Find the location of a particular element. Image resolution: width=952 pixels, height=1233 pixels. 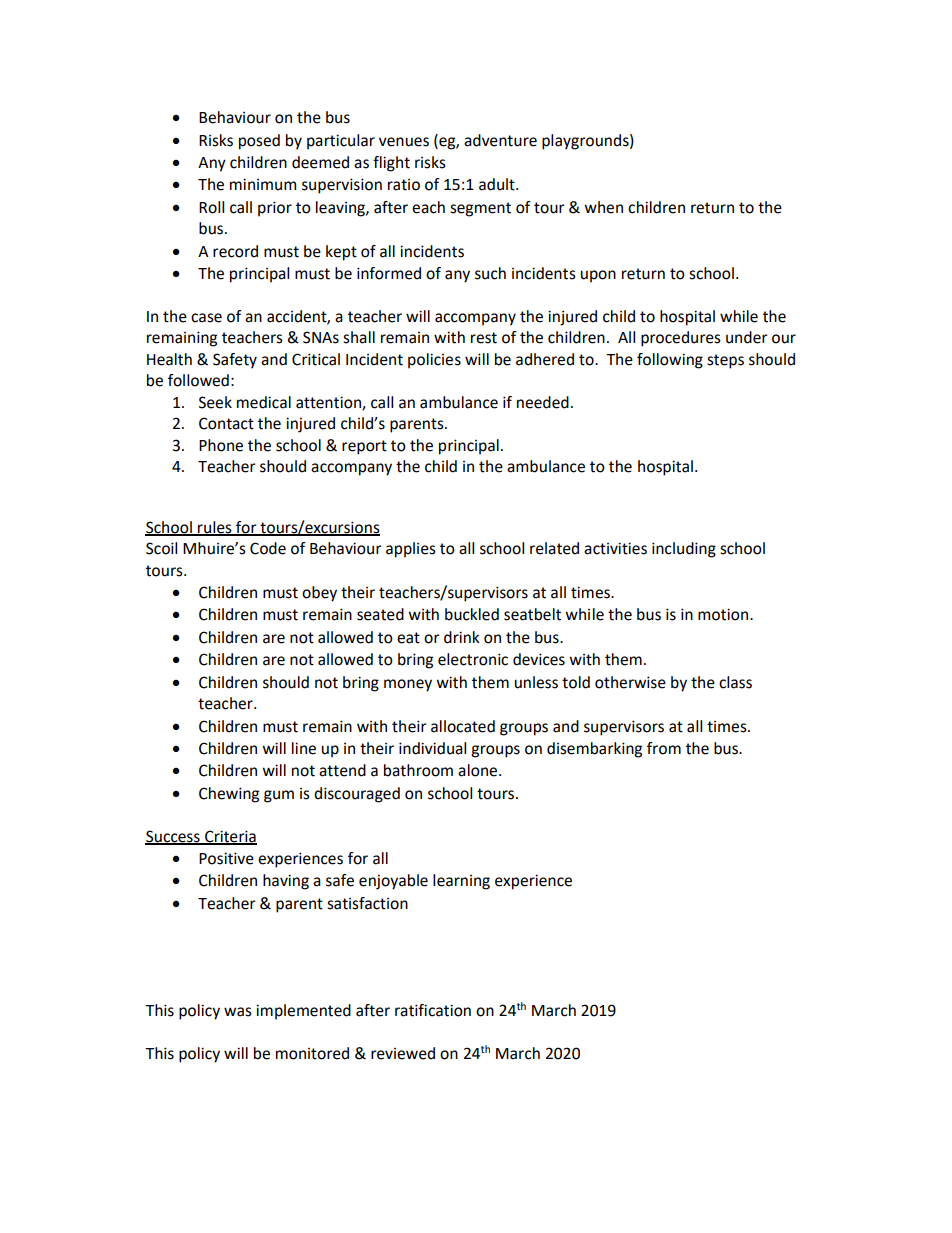

allocated is located at coordinates (463, 726).
